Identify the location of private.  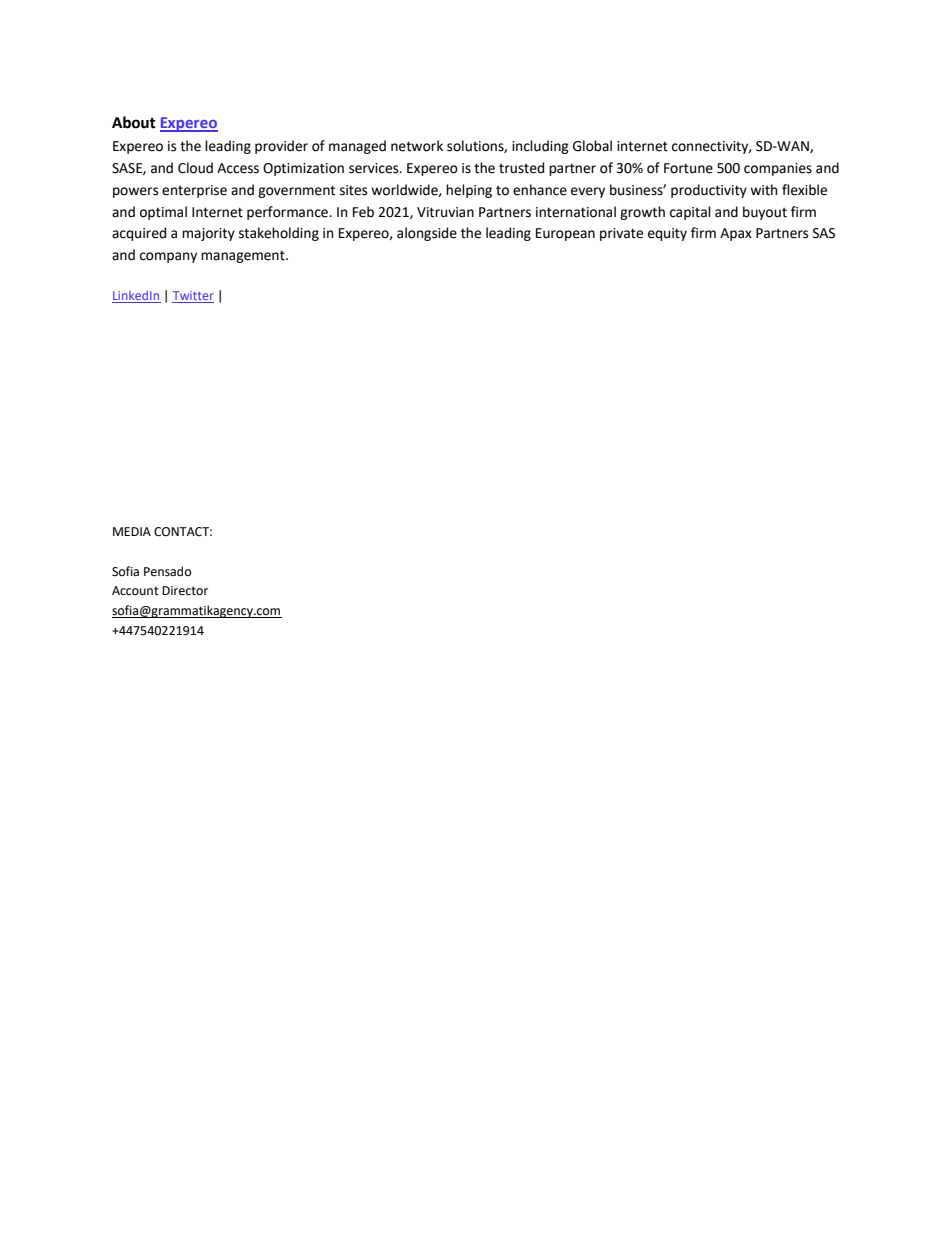
(621, 234).
